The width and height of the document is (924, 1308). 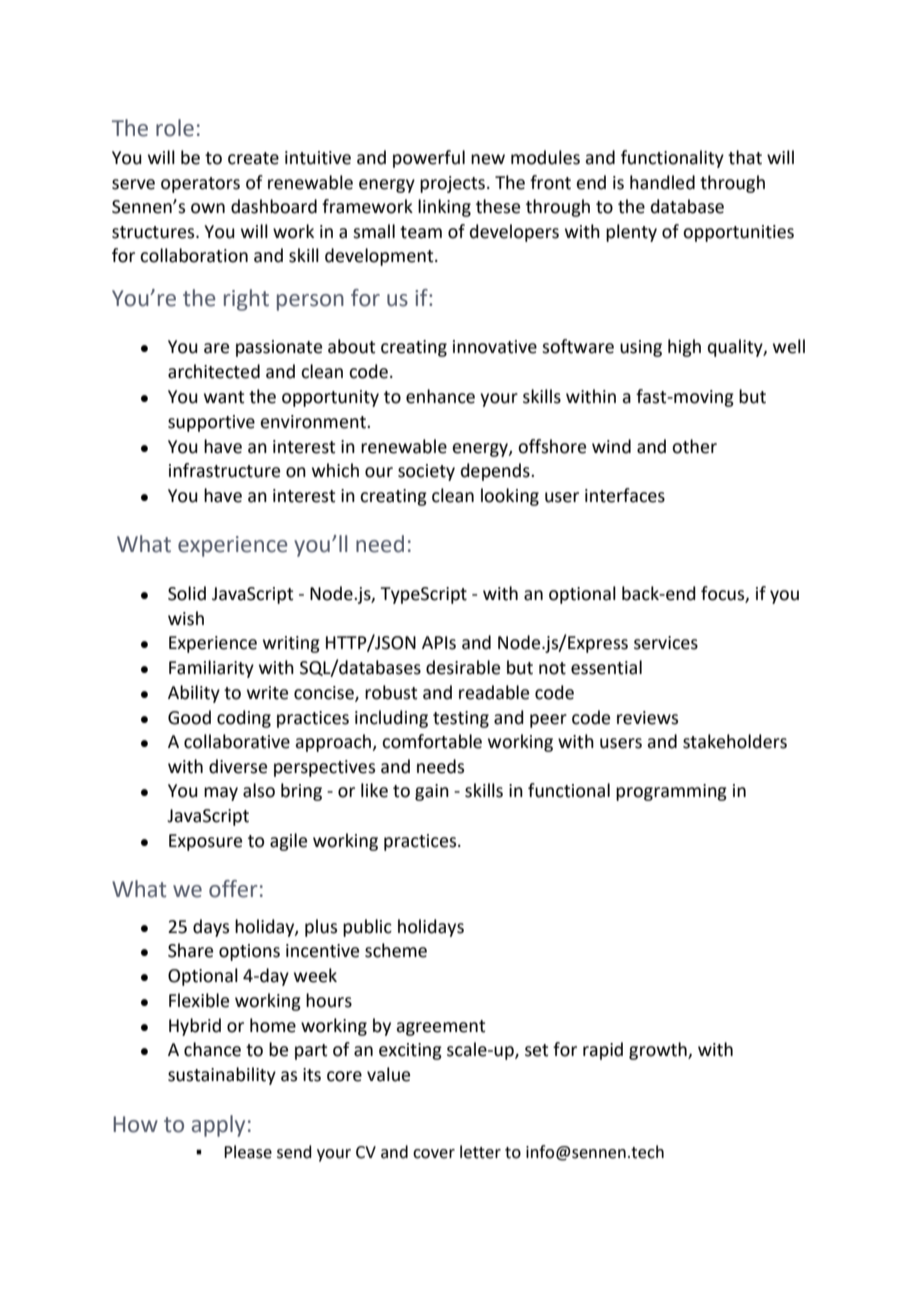 I want to click on that, so click(x=745, y=157).
